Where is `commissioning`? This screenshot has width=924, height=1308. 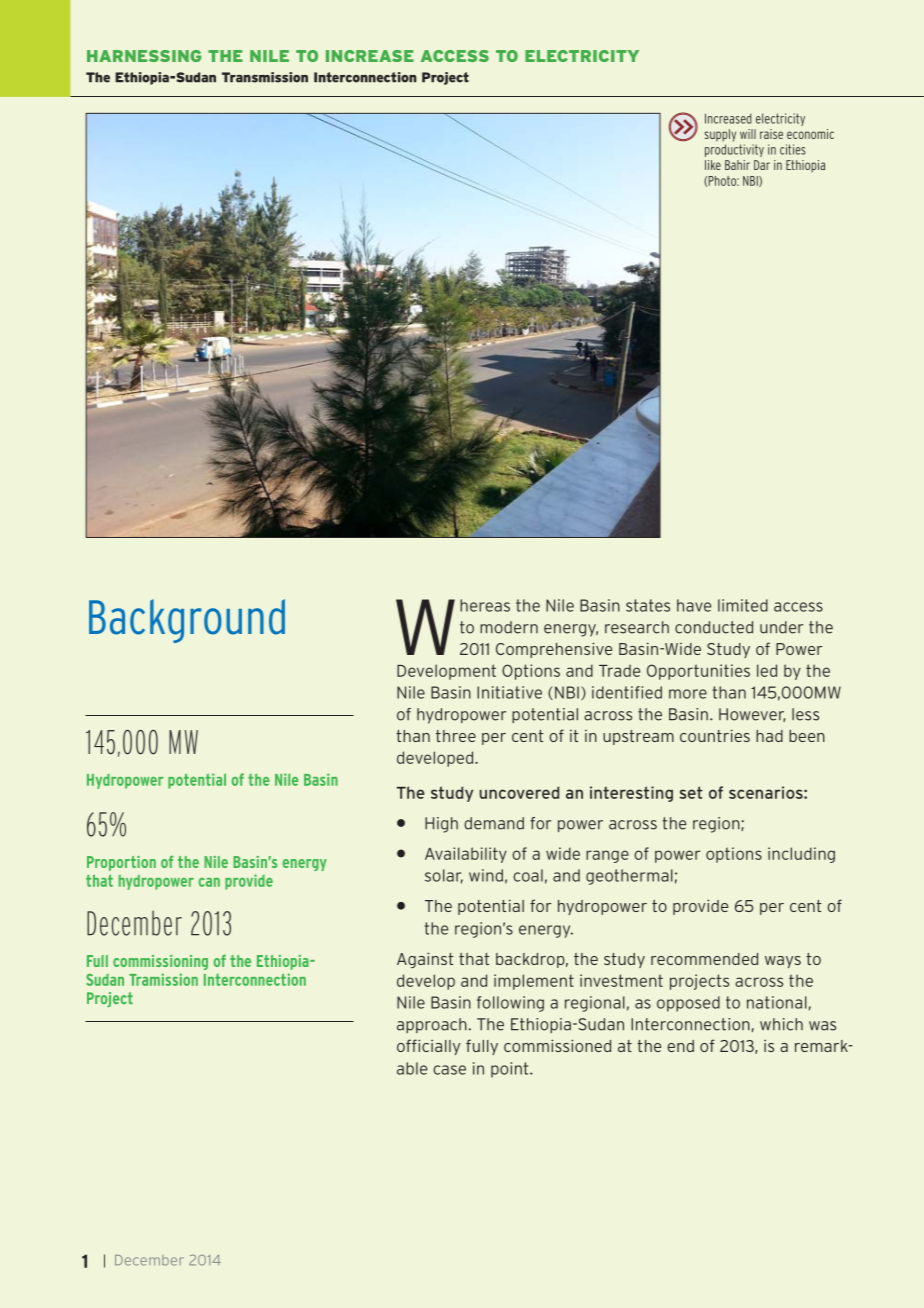
commissioning is located at coordinates (160, 962).
